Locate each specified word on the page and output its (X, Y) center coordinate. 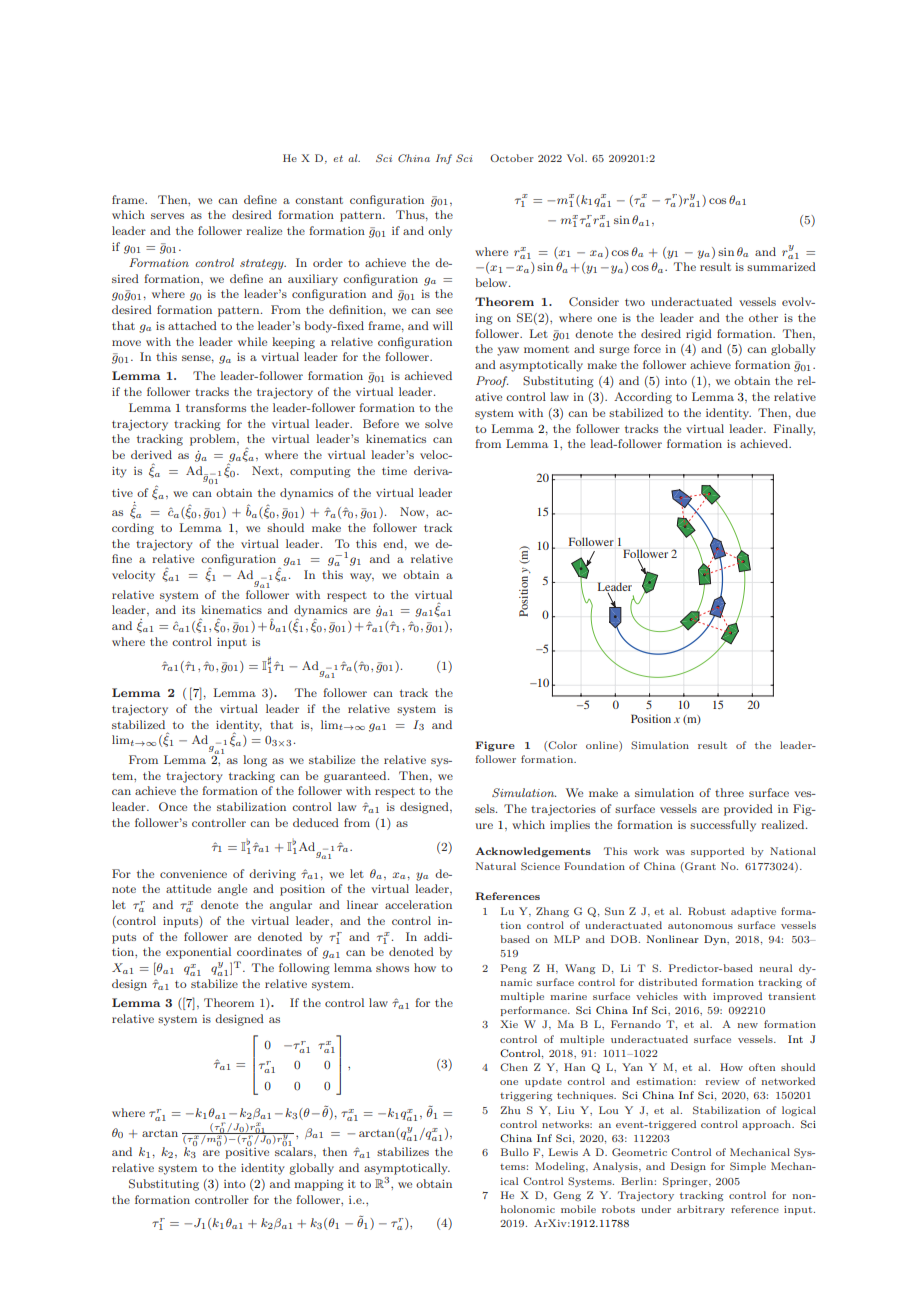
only (440, 232)
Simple (748, 1167)
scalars (295, 1151)
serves (167, 216)
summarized (781, 266)
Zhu (510, 1110)
